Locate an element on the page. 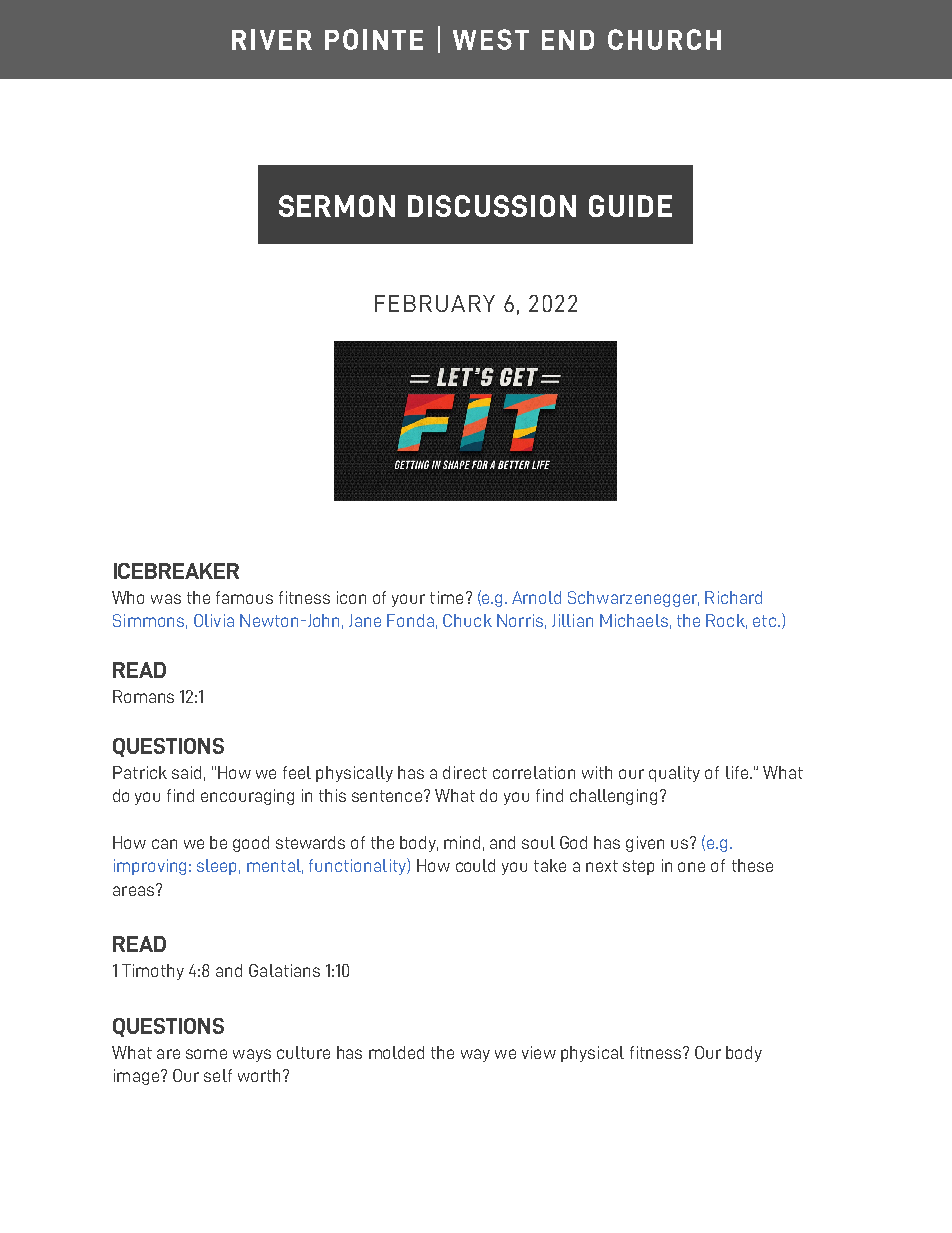  ICEBREAKER is located at coordinates (176, 571).
